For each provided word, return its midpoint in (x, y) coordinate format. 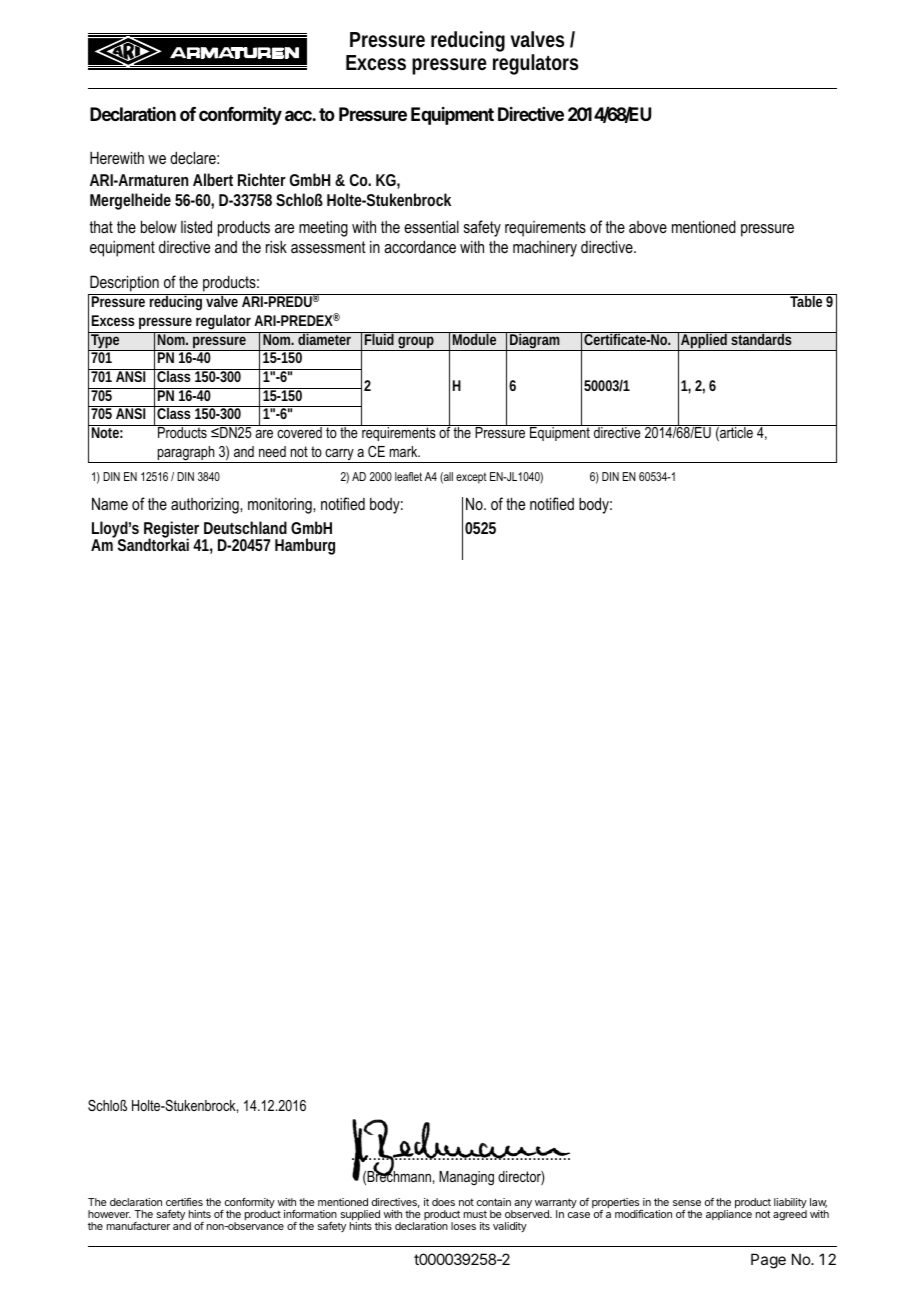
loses (463, 1226)
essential (431, 226)
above (648, 227)
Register (172, 531)
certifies (184, 1202)
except (471, 478)
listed (196, 226)
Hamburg (305, 546)
